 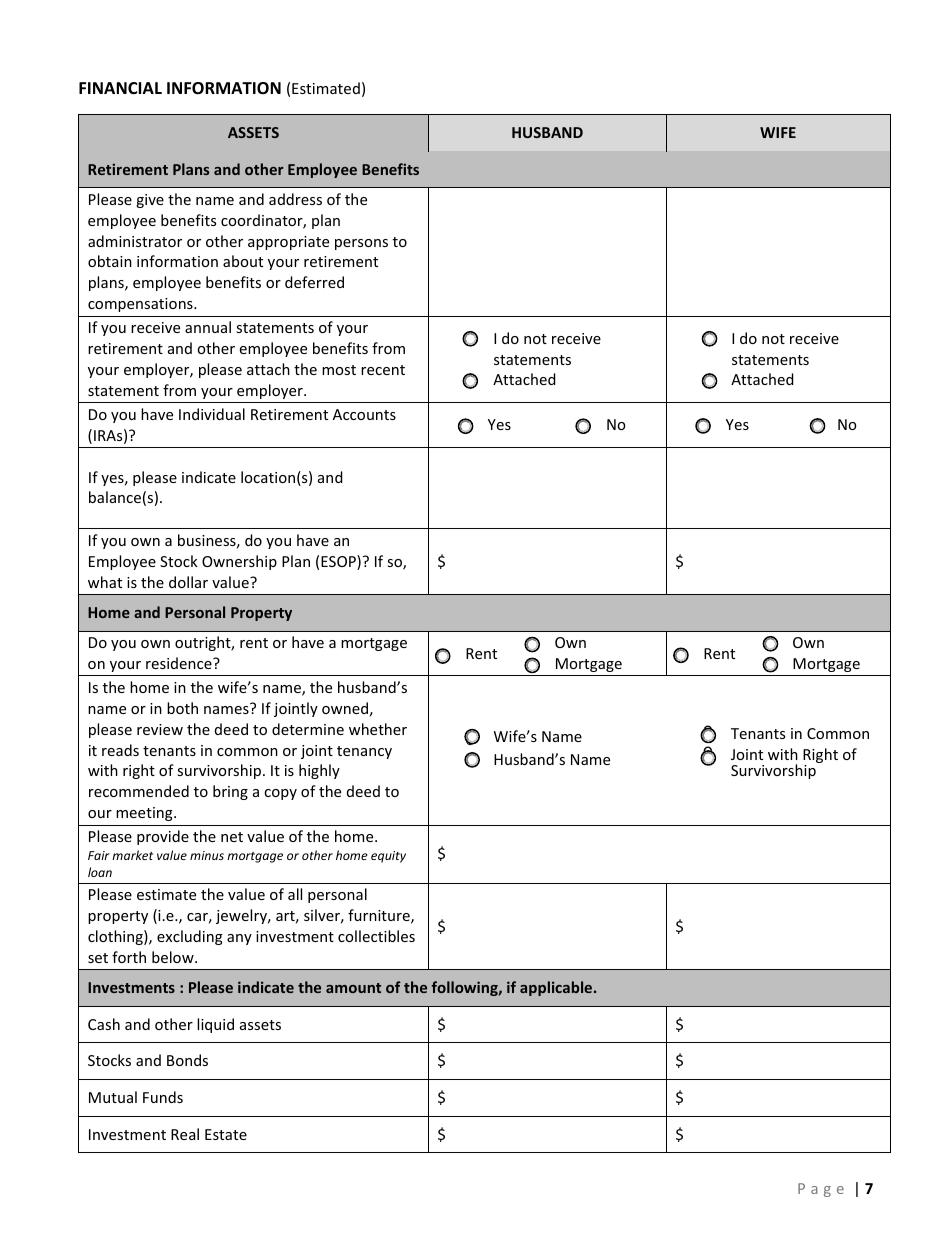 I want to click on Real, so click(x=185, y=1134).
